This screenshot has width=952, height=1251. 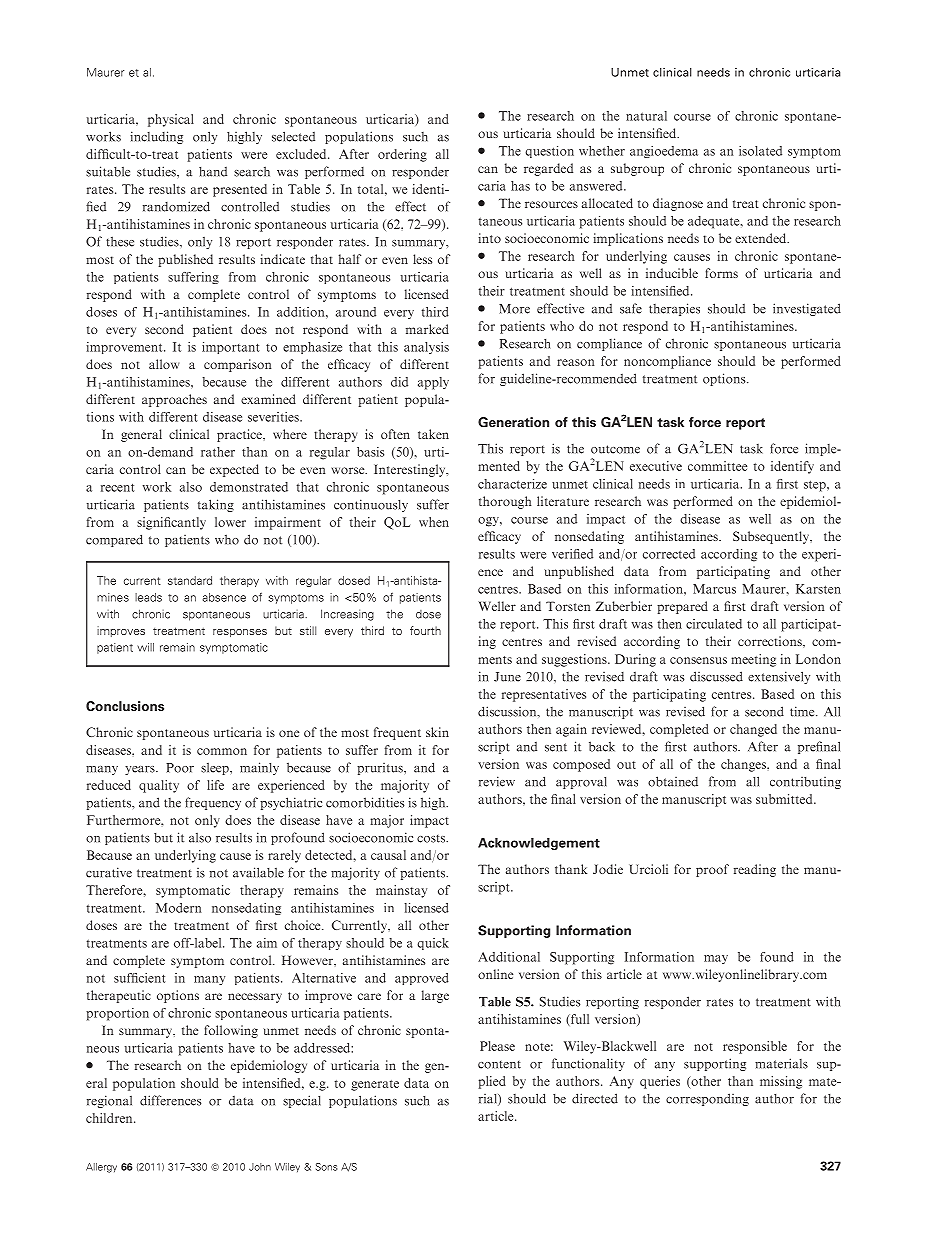 I want to click on ordering, so click(x=402, y=155).
